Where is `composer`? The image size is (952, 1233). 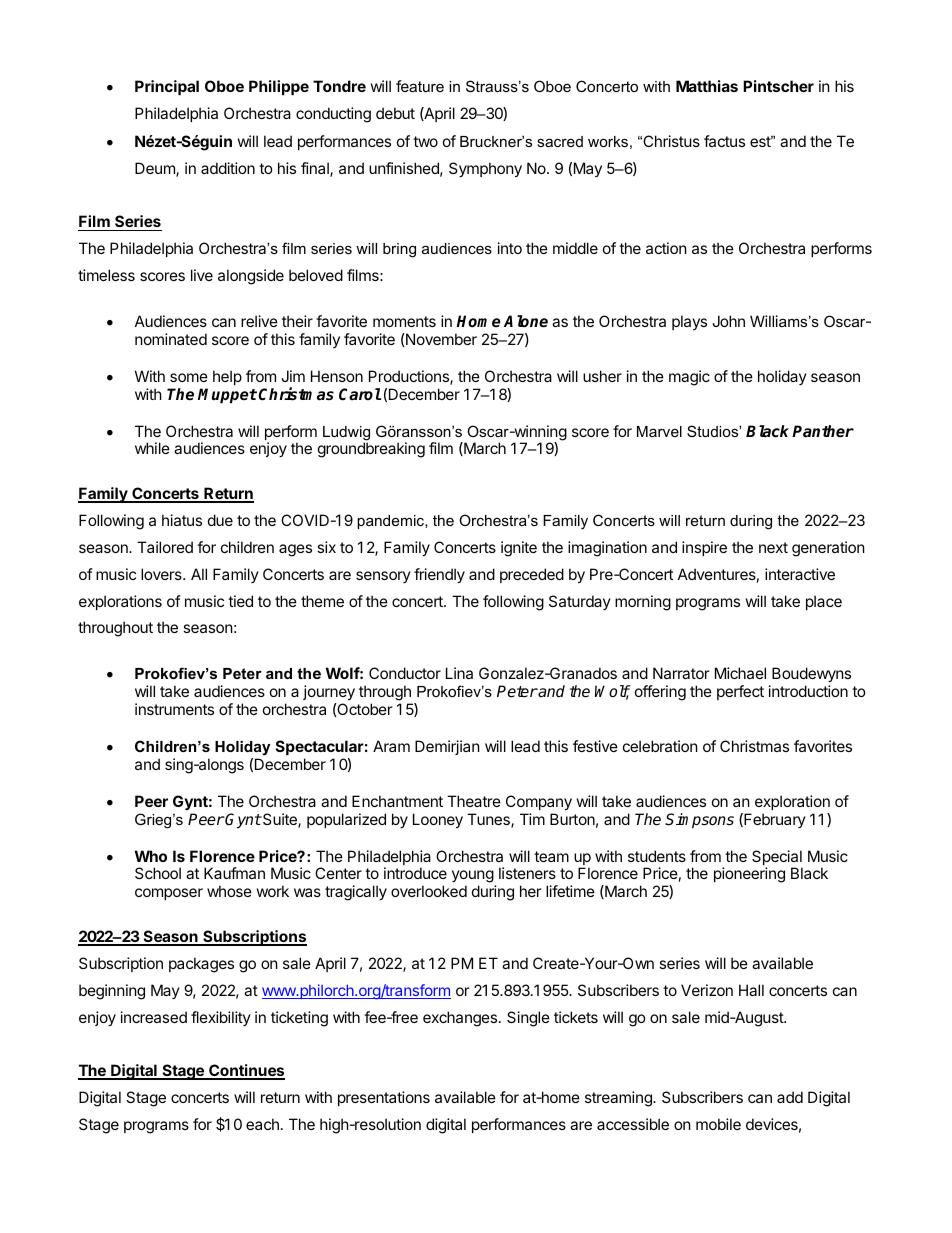
composer is located at coordinates (169, 894).
